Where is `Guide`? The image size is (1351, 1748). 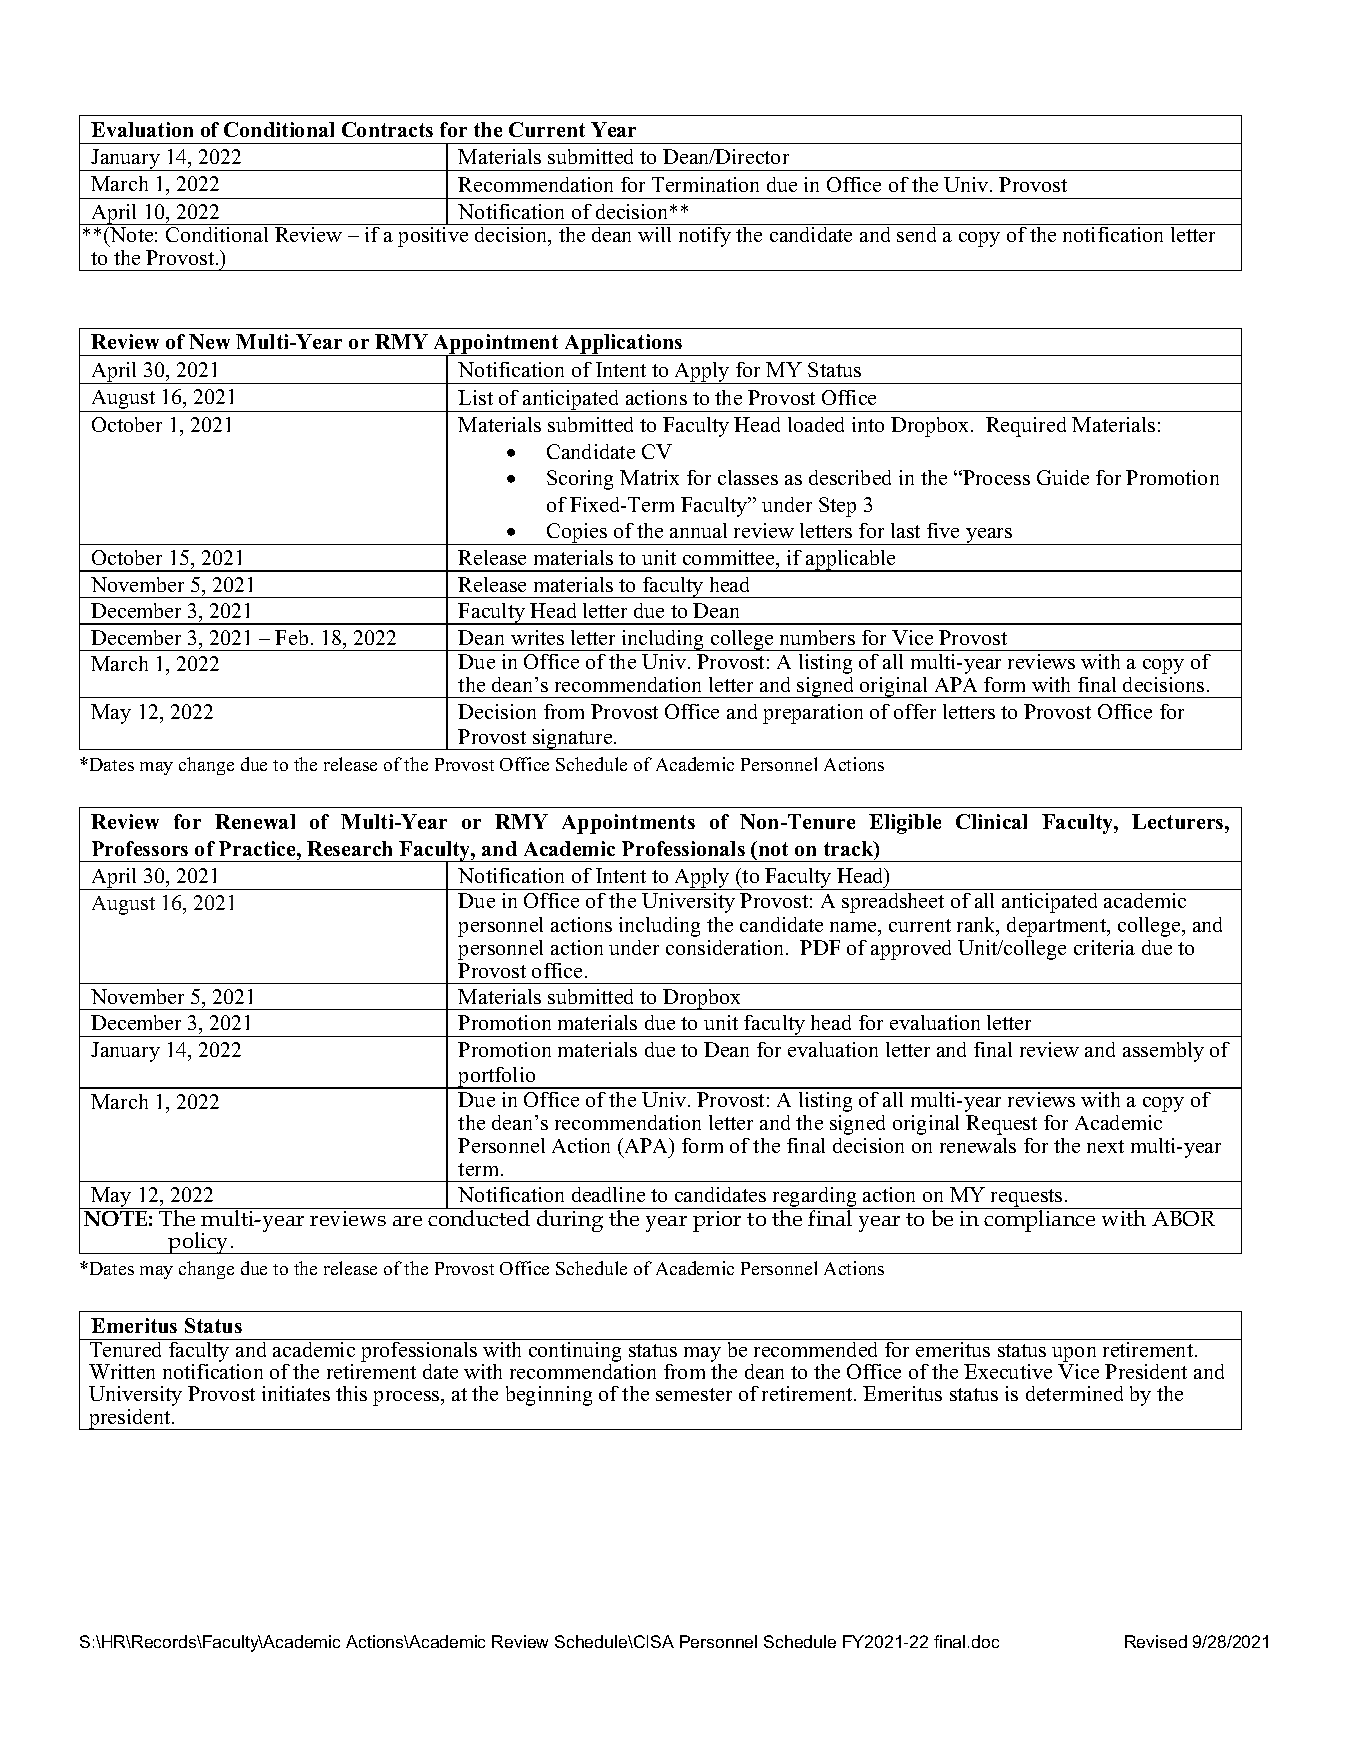
Guide is located at coordinates (1063, 477).
